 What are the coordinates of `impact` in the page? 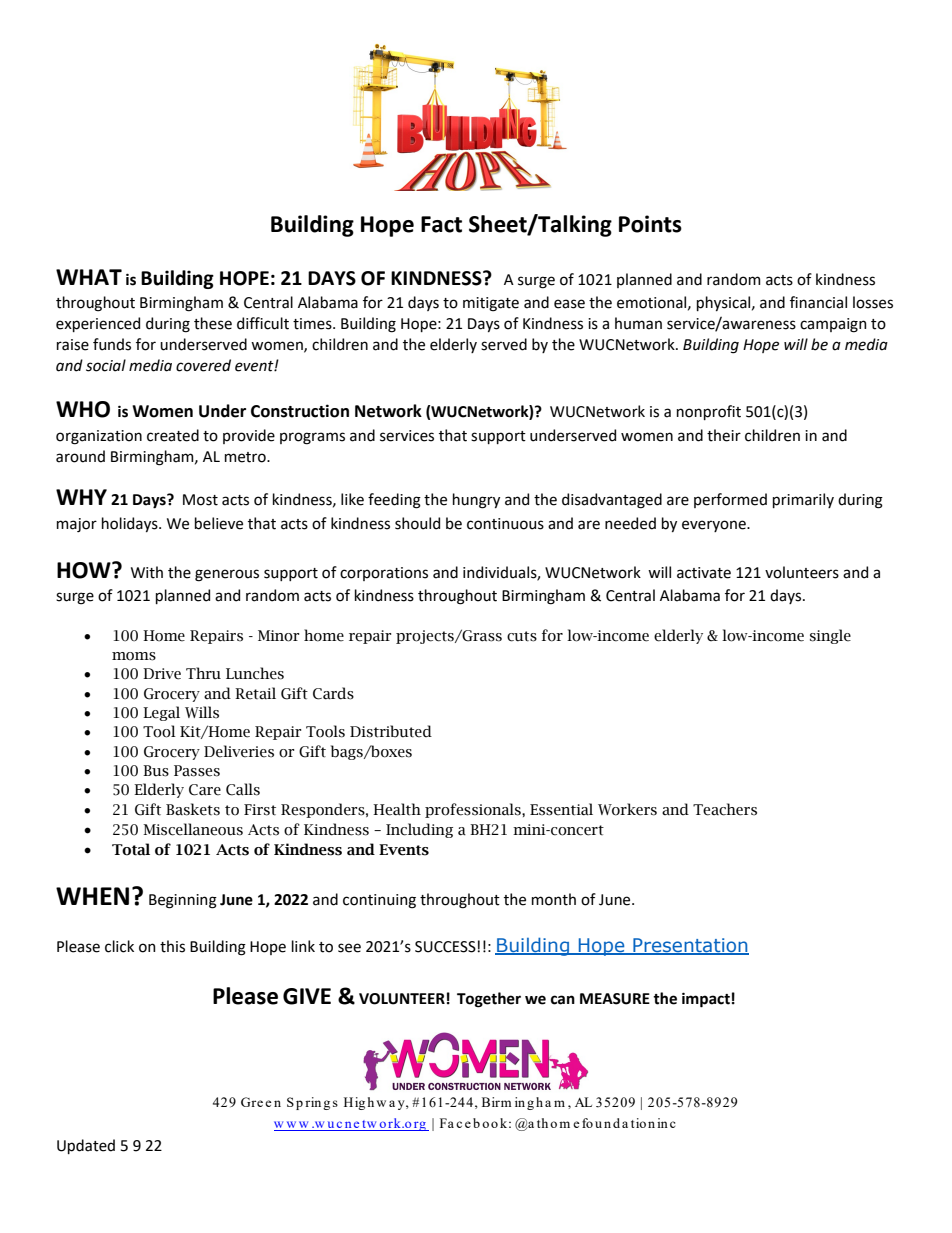 It's located at (706, 1000).
